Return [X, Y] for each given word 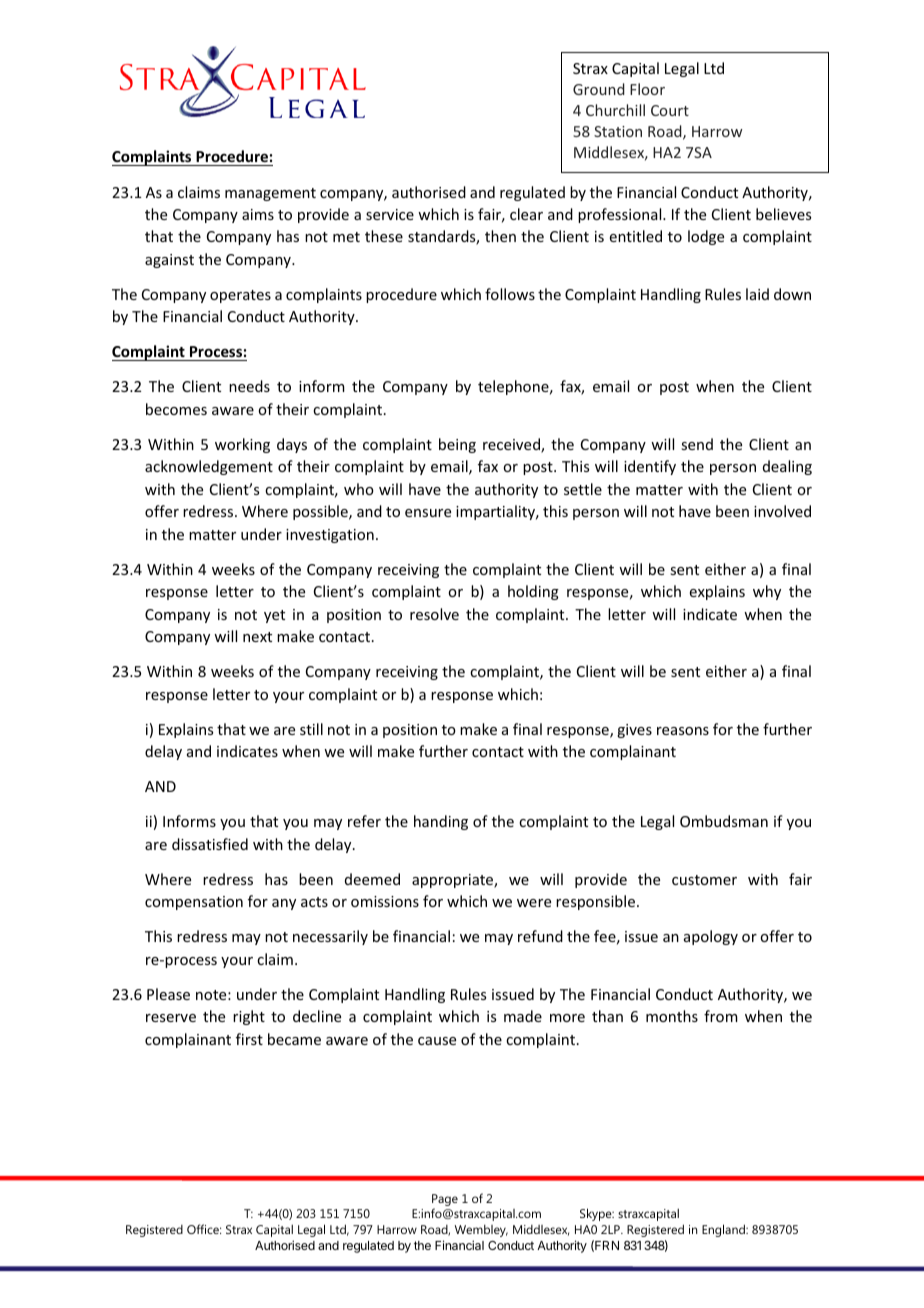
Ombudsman [724, 821]
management [270, 194]
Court [670, 110]
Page [445, 1200]
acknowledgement [209, 467]
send [697, 444]
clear [526, 214]
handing [441, 822]
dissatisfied [210, 844]
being [457, 445]
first [249, 1039]
